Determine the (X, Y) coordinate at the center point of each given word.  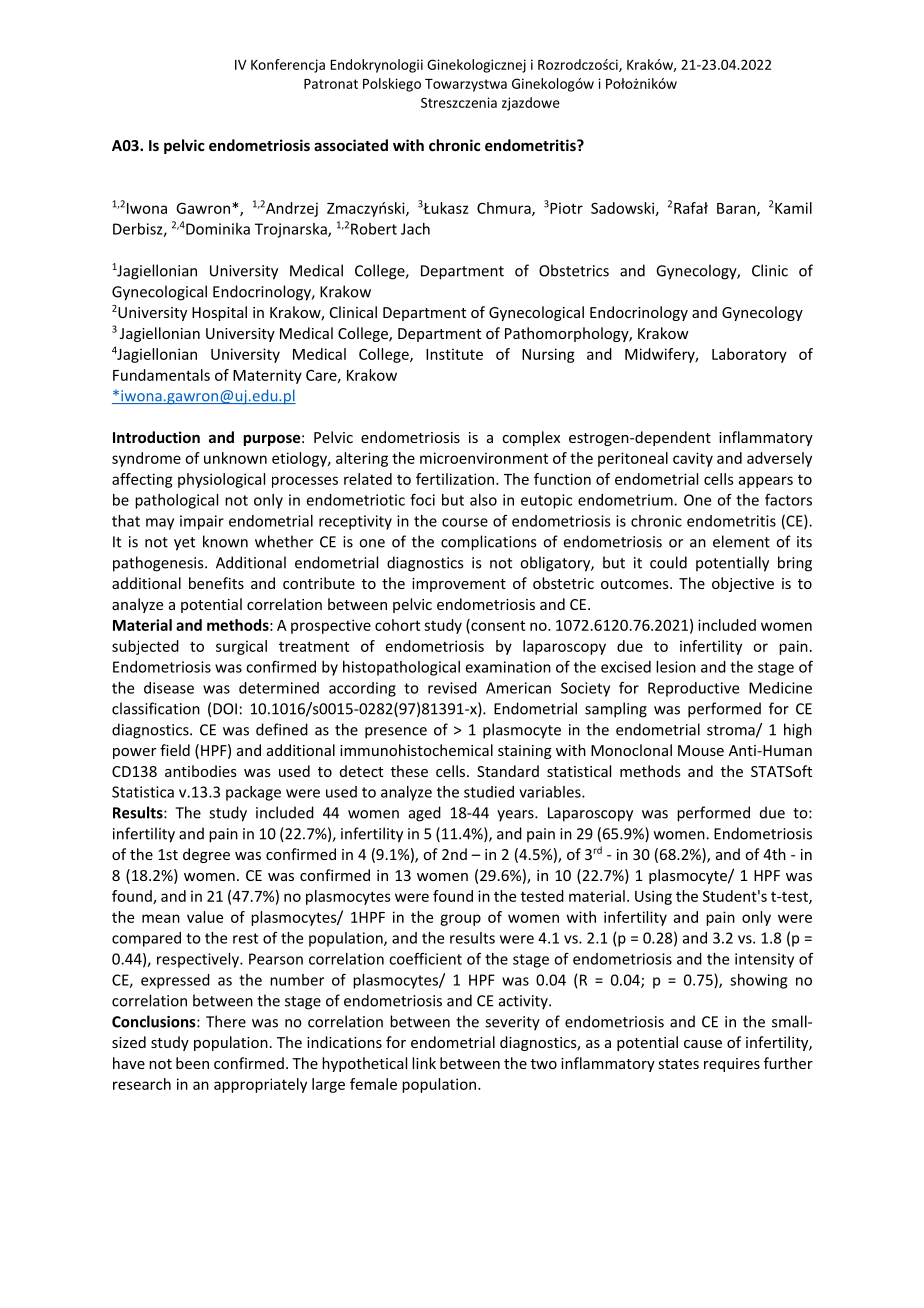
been (192, 1063)
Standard (508, 771)
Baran (737, 209)
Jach (415, 229)
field (175, 750)
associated (351, 145)
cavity (693, 459)
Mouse (701, 750)
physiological (221, 480)
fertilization (456, 479)
